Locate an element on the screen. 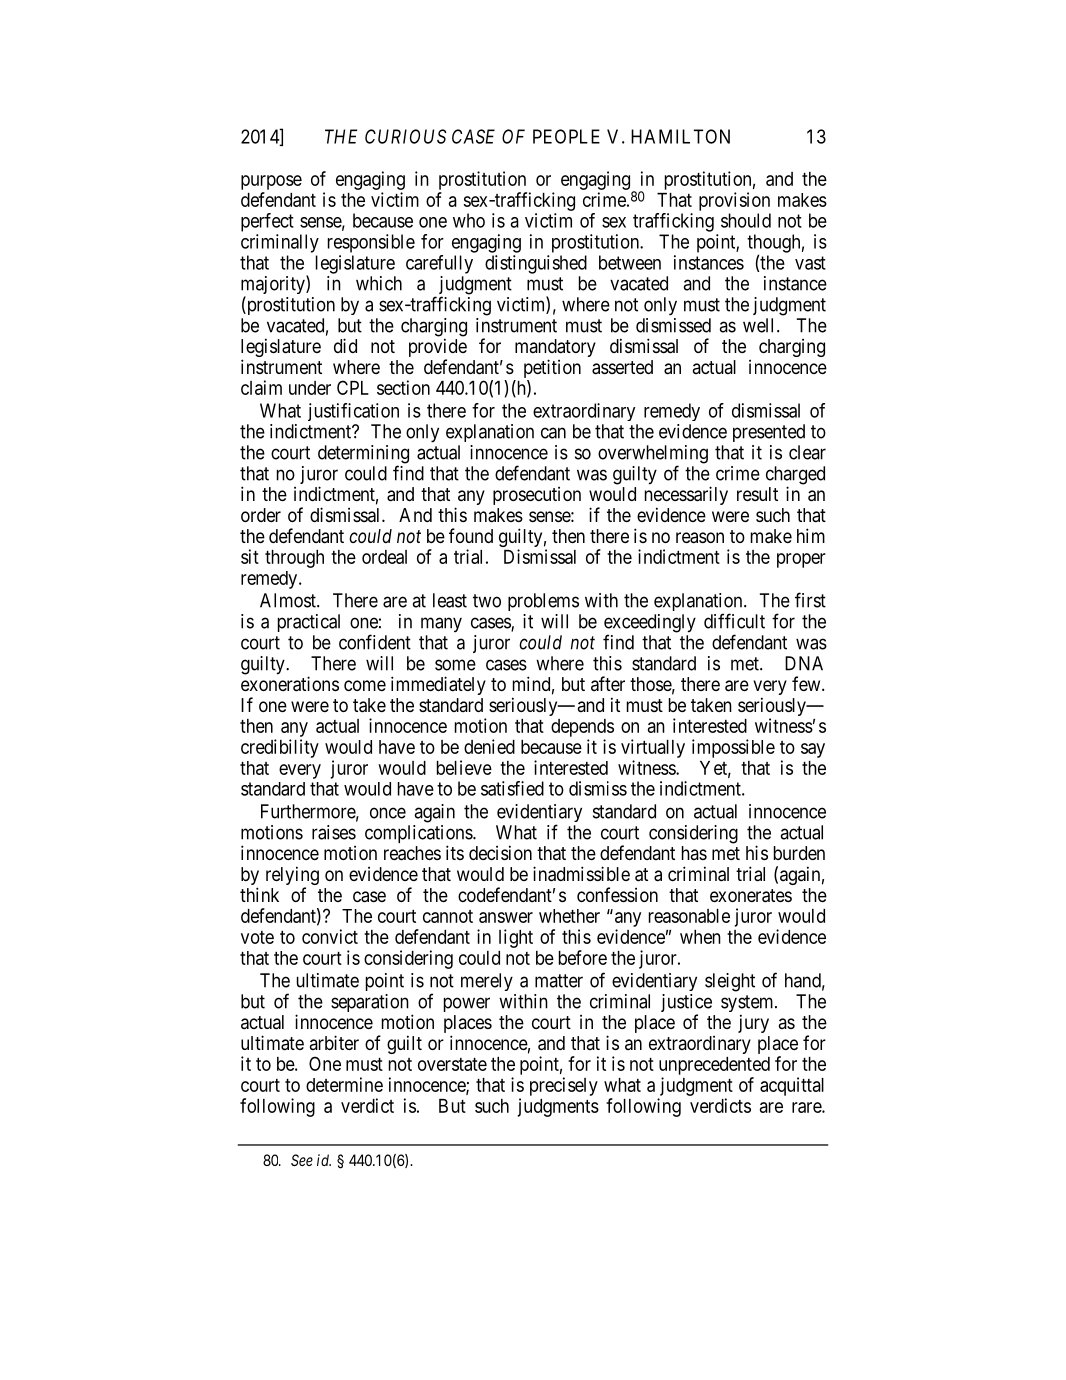 The width and height of the screenshot is (1066, 1380). practical is located at coordinates (309, 623).
